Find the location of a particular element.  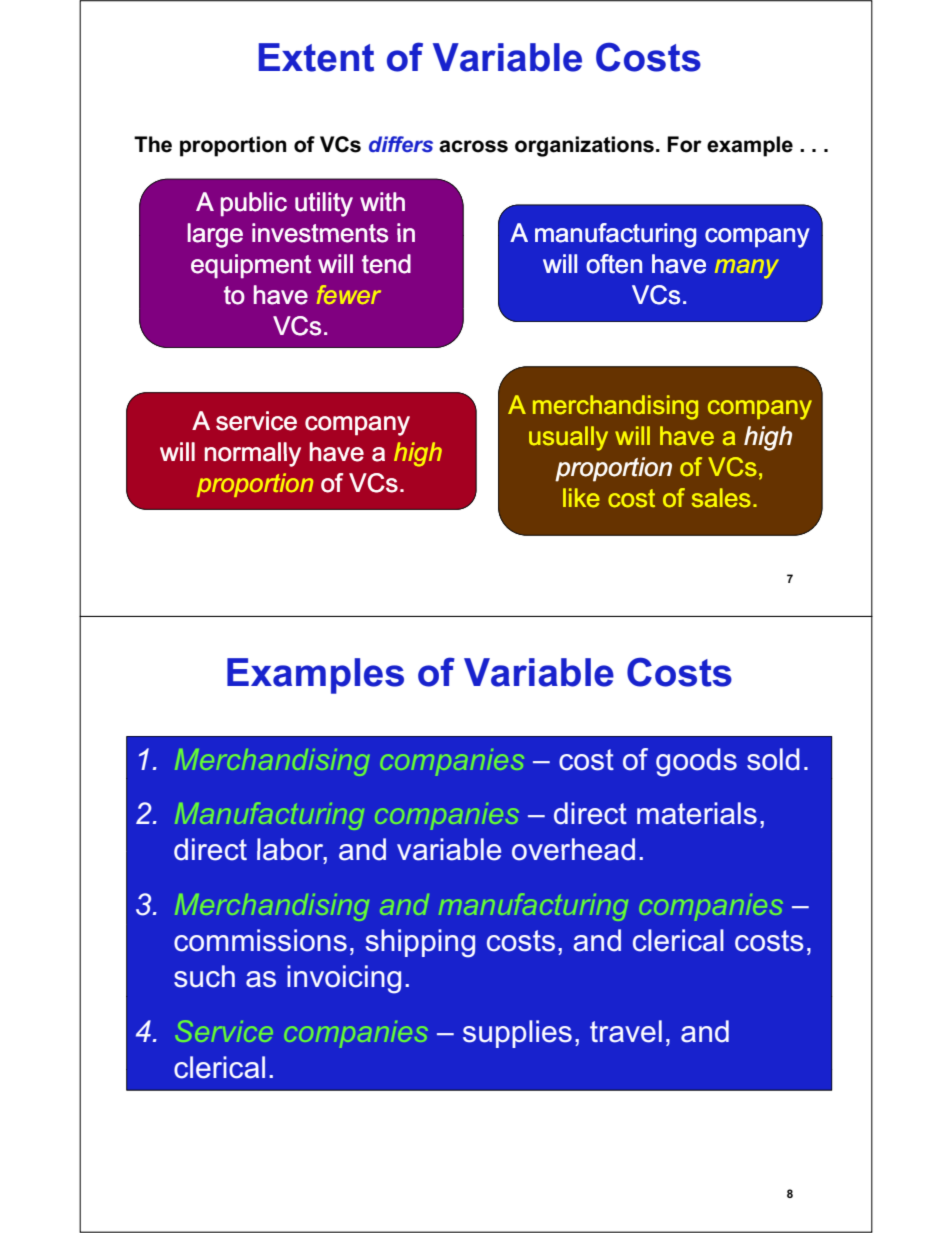

shipping is located at coordinates (420, 943).
